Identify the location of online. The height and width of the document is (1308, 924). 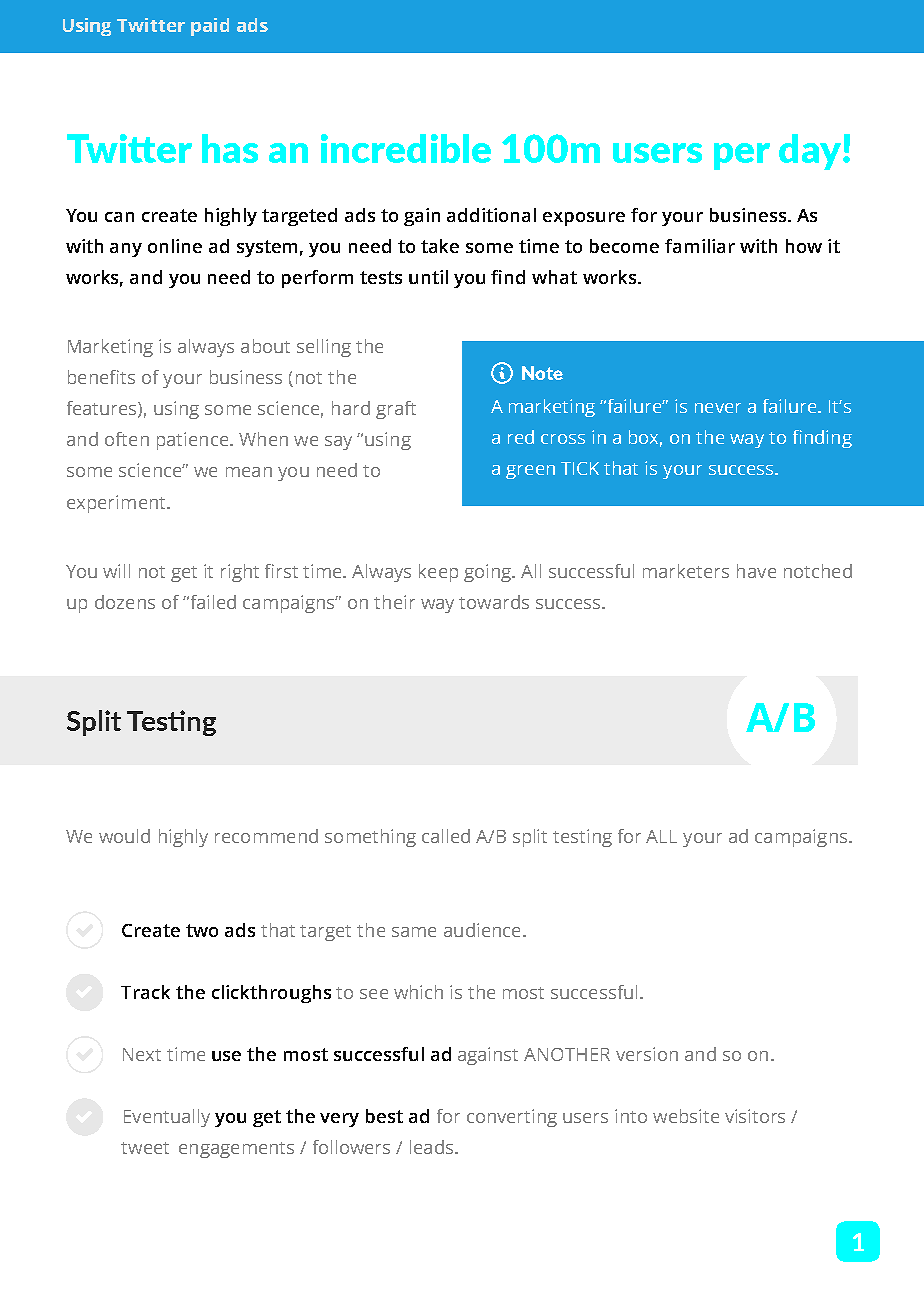
(175, 246).
